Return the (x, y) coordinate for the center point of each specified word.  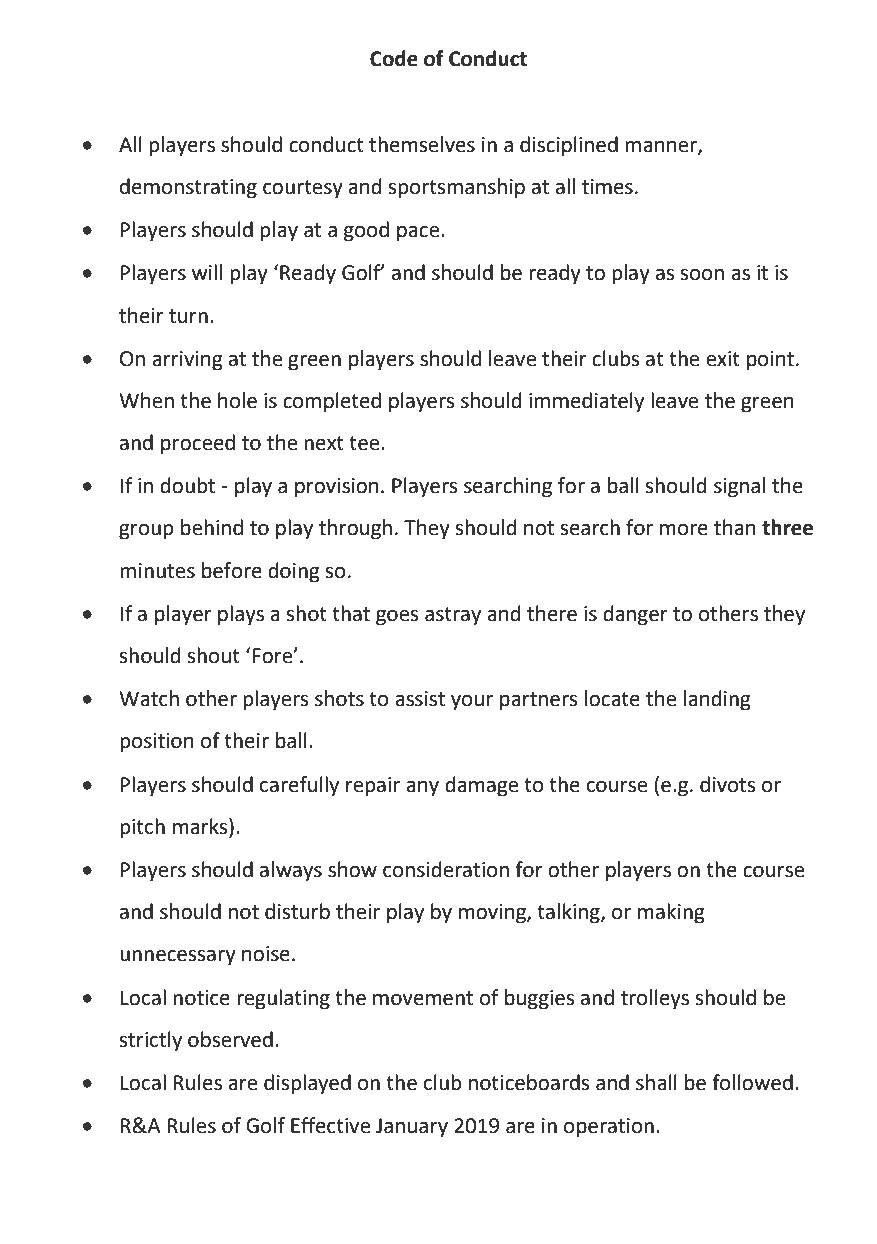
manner (662, 147)
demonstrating (188, 188)
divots (727, 784)
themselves (422, 144)
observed (230, 1039)
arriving (187, 361)
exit (723, 359)
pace (419, 234)
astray (453, 616)
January (412, 1128)
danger (635, 615)
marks (201, 827)
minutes (157, 571)
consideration (446, 869)
